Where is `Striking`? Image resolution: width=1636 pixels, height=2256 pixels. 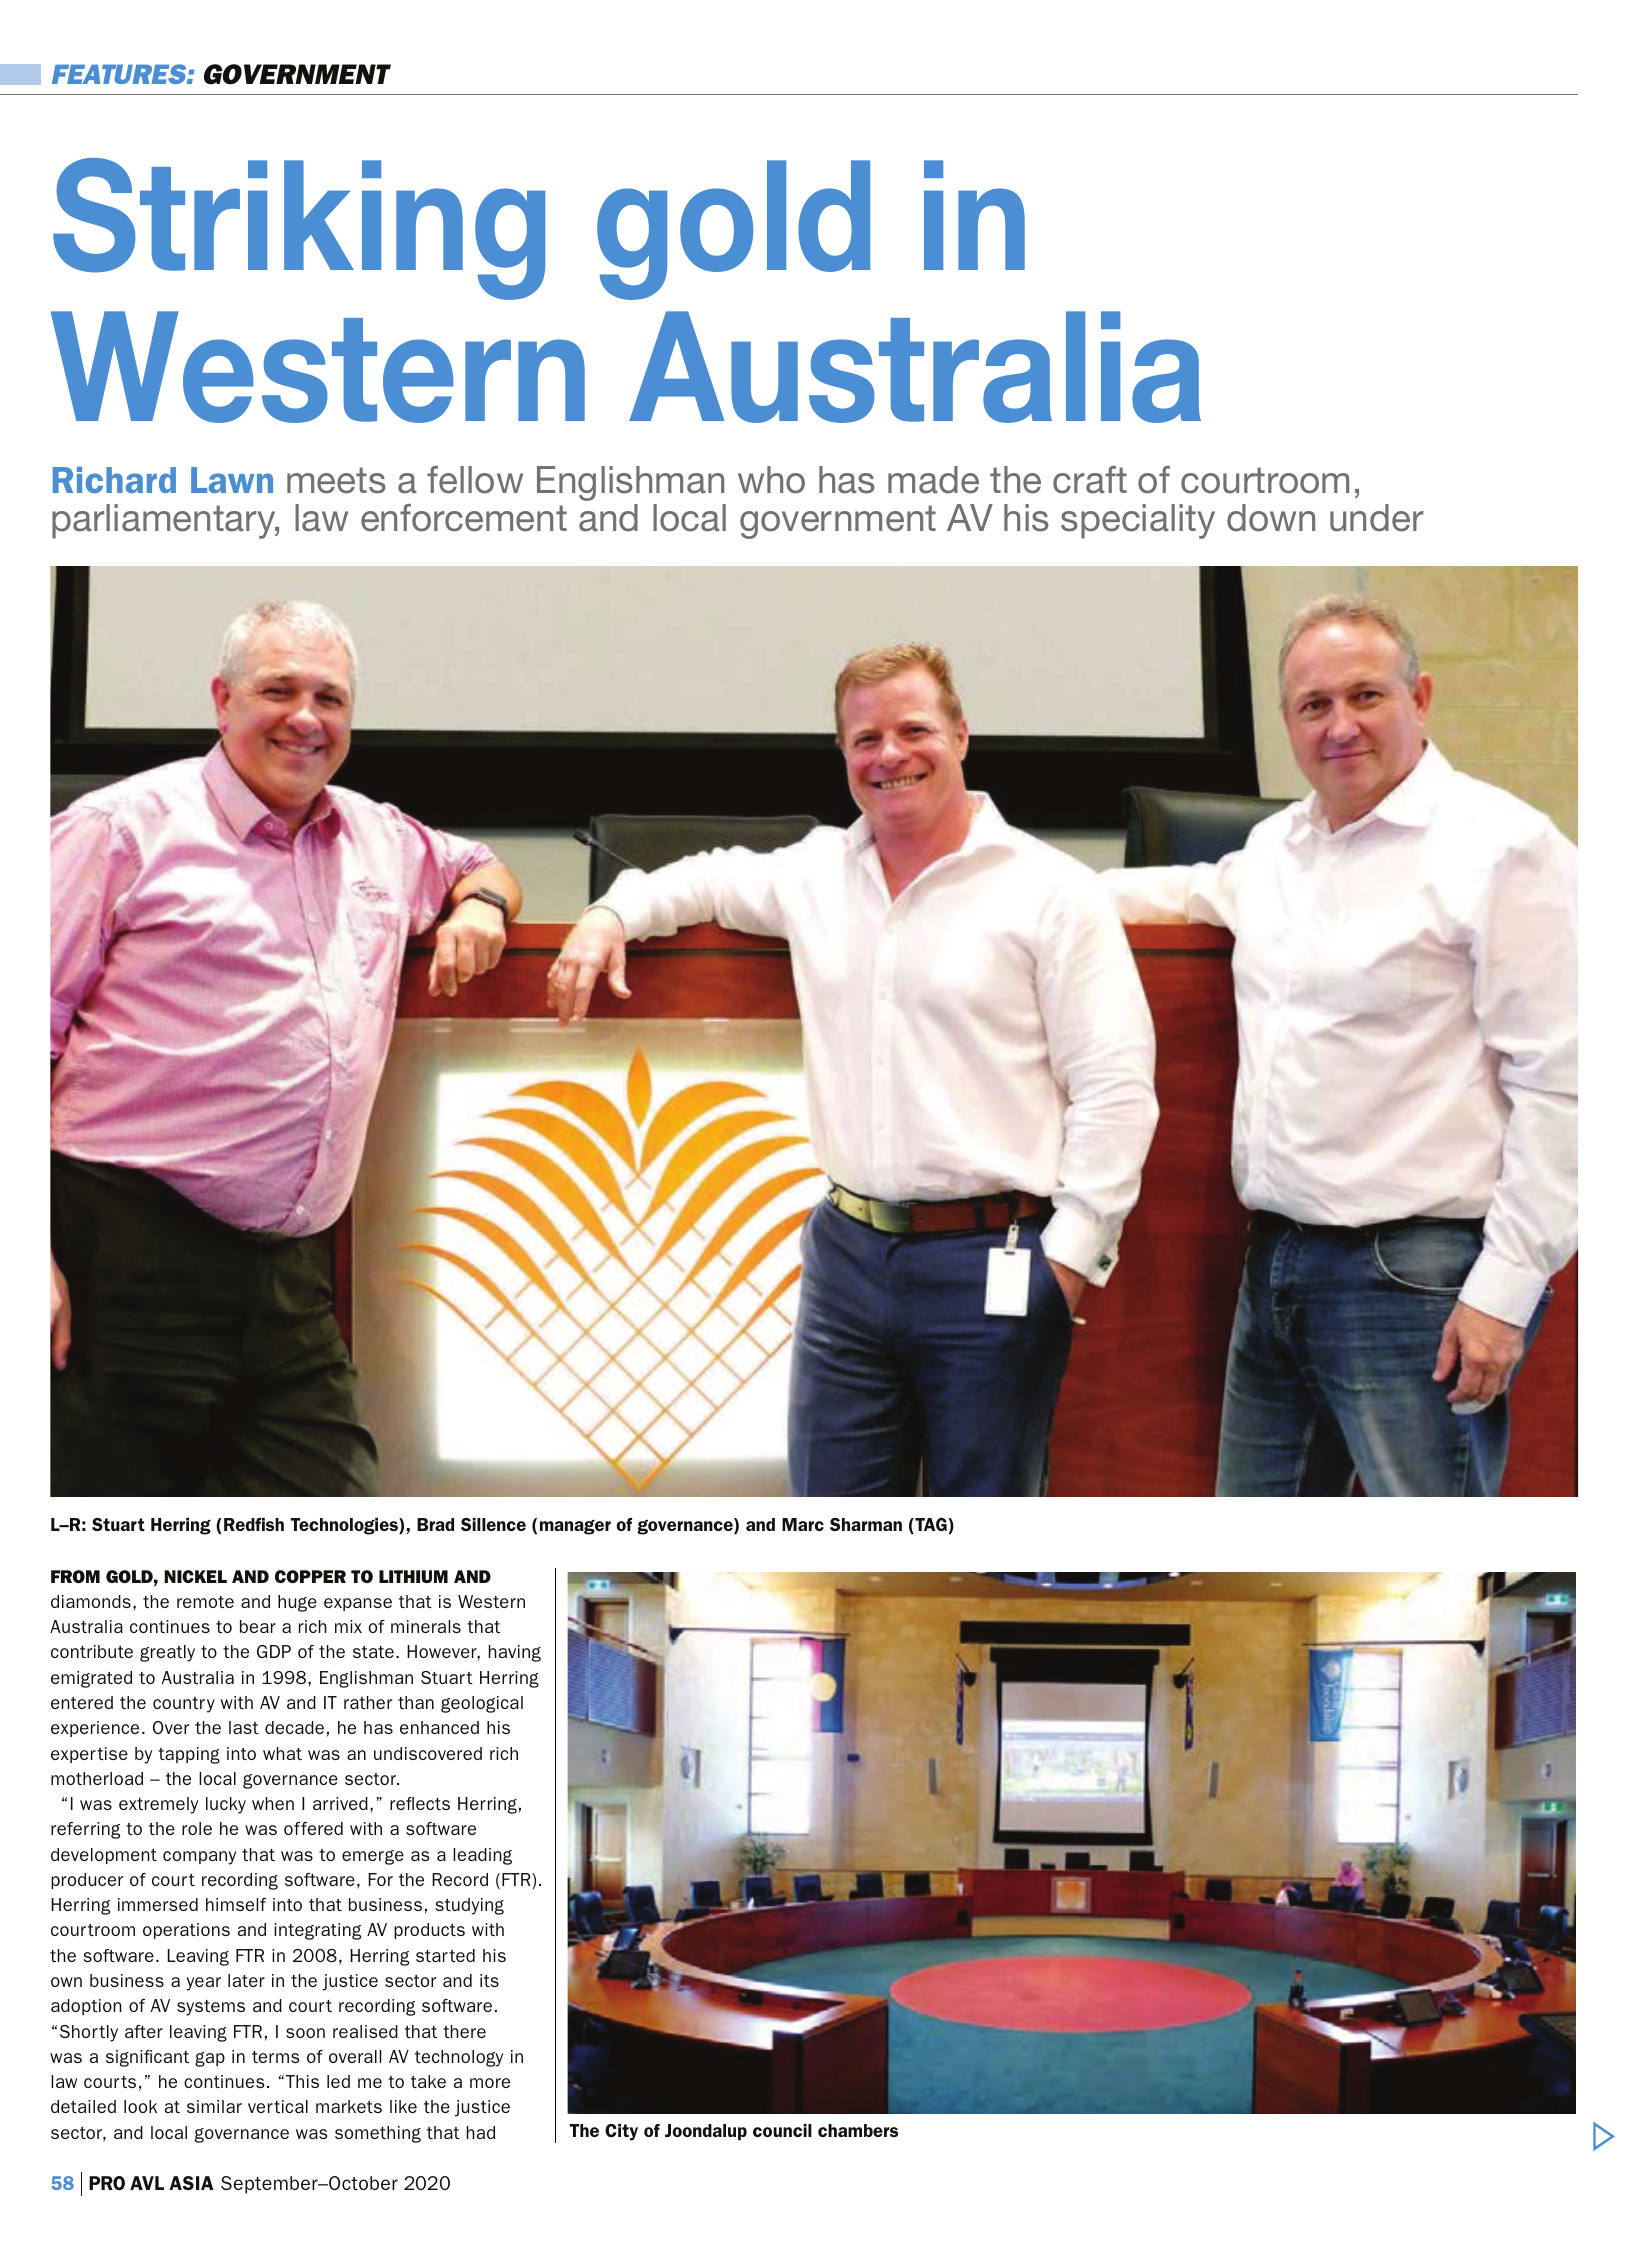
Striking is located at coordinates (299, 229).
